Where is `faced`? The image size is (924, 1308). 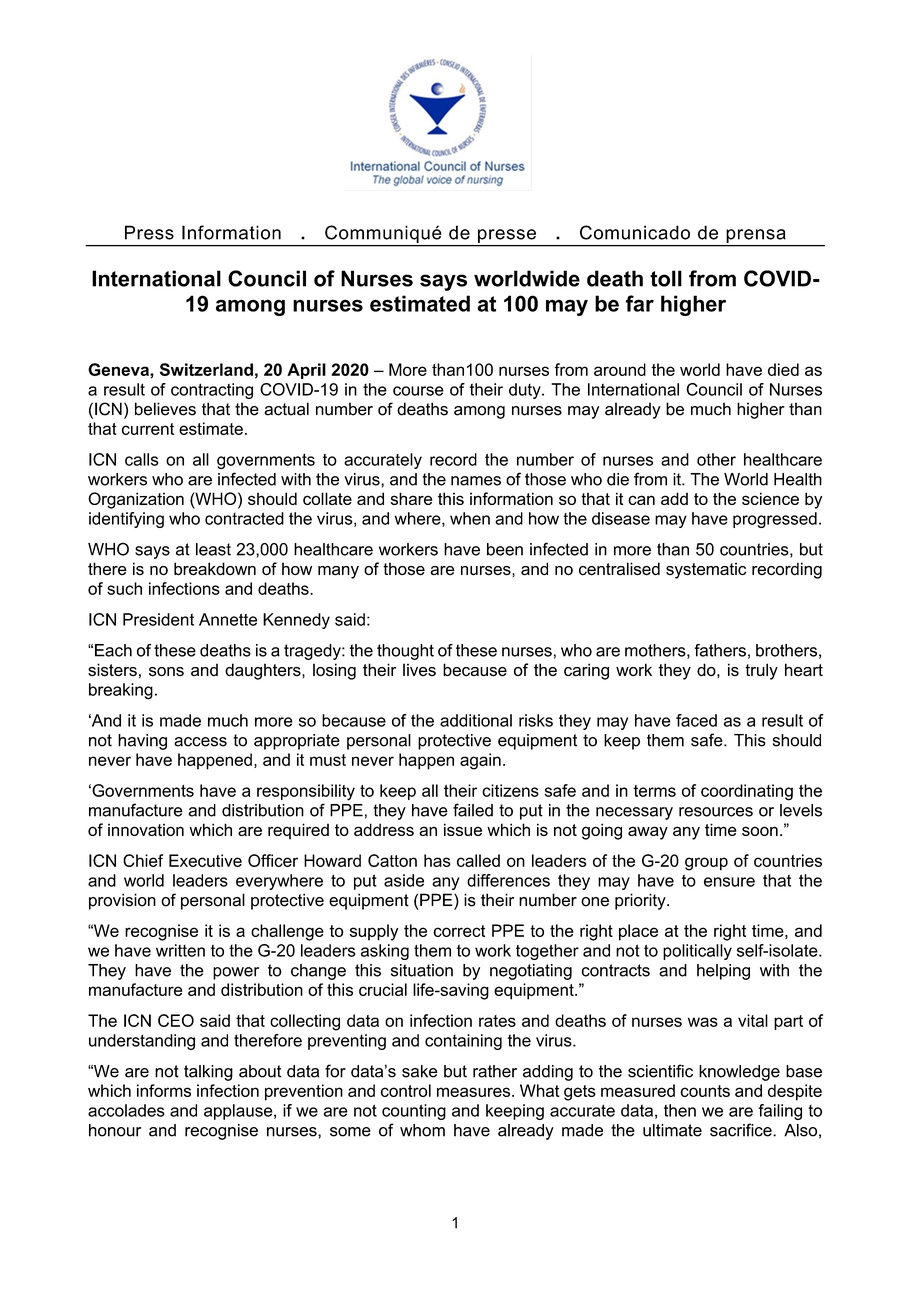
faced is located at coordinates (696, 720).
